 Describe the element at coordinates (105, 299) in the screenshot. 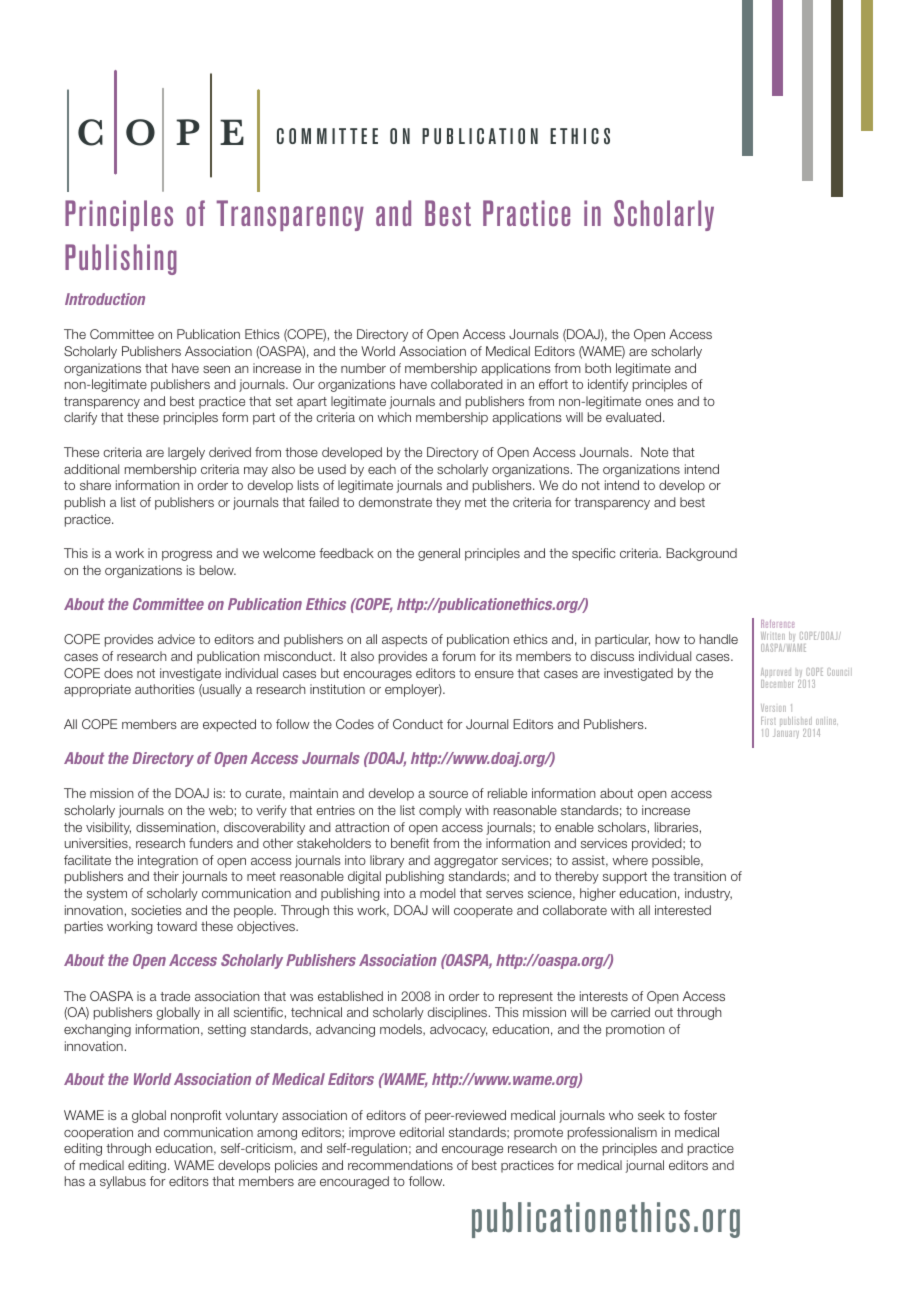

I see `Introduction` at that location.
